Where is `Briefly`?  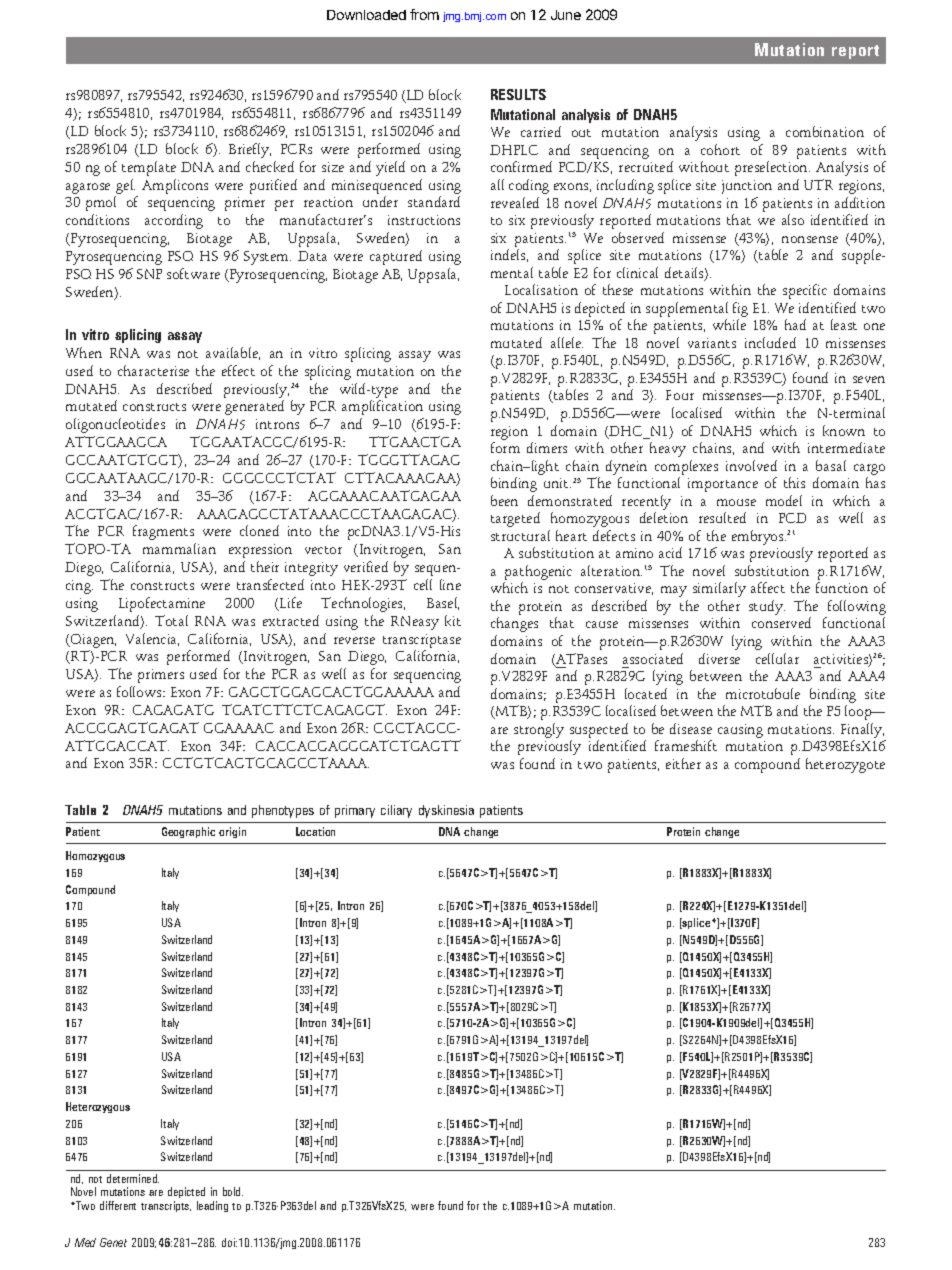
Briefly is located at coordinates (250, 150).
